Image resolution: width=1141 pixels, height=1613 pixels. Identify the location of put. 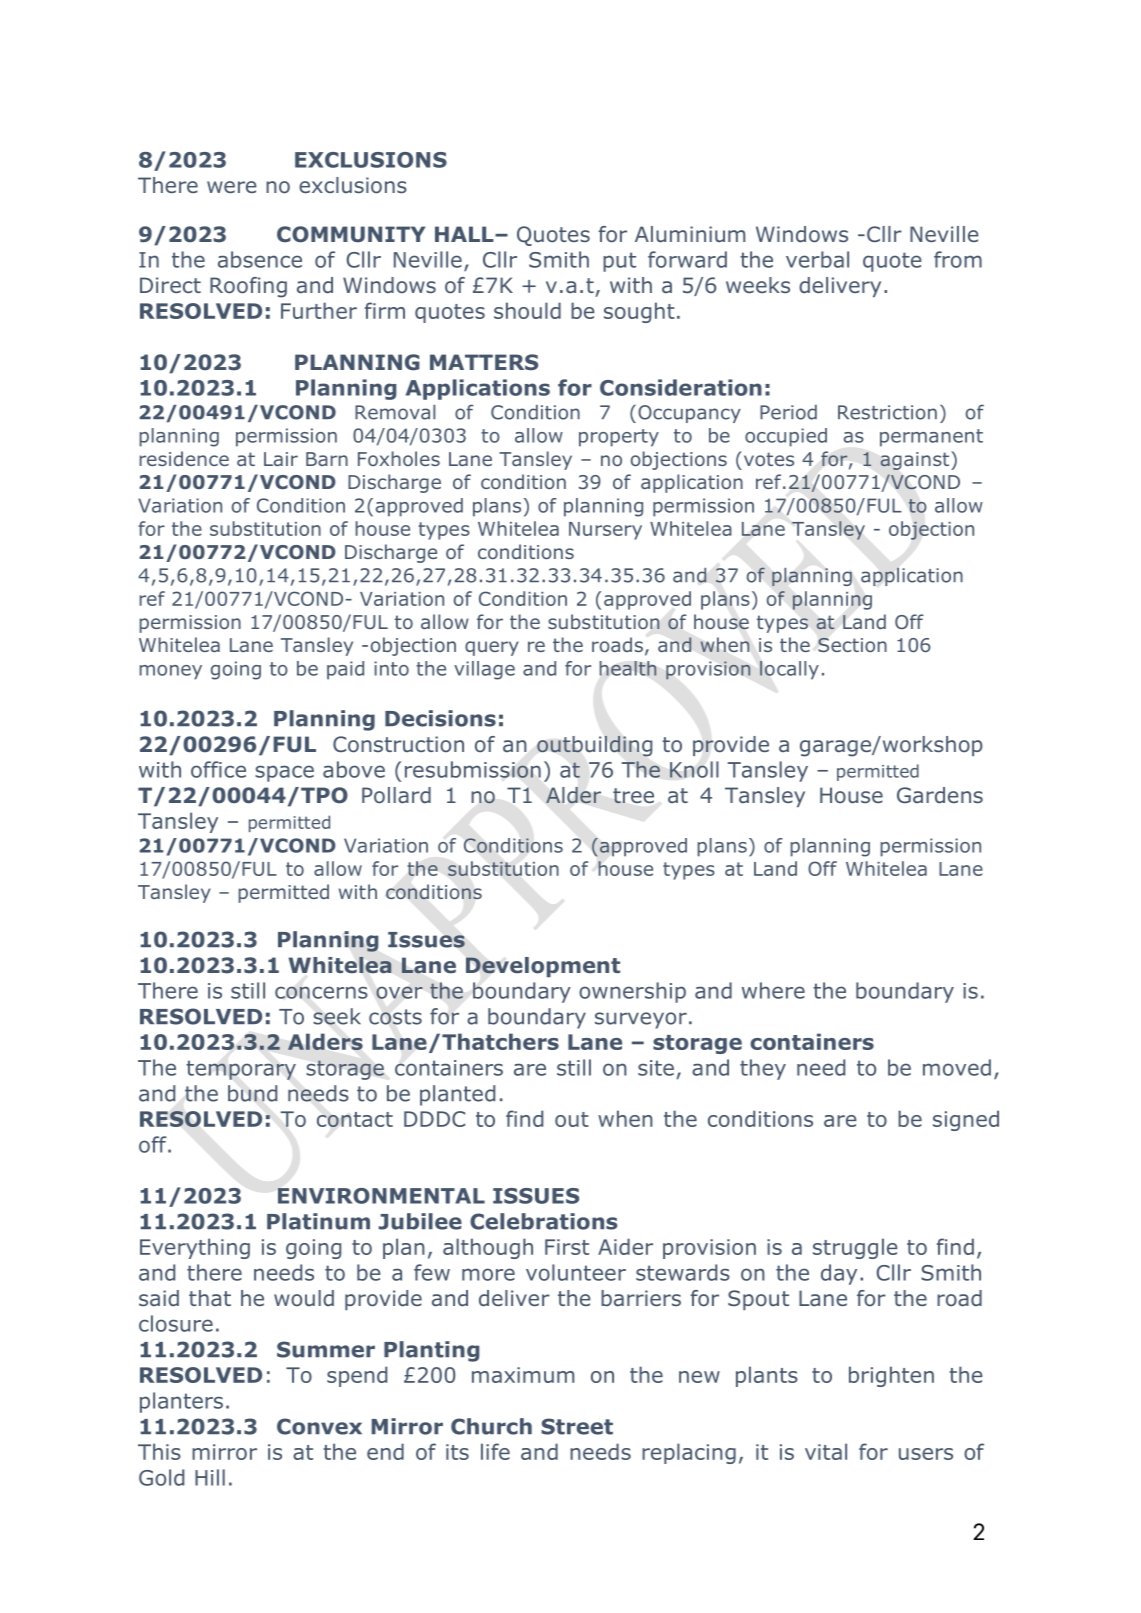
(619, 262).
